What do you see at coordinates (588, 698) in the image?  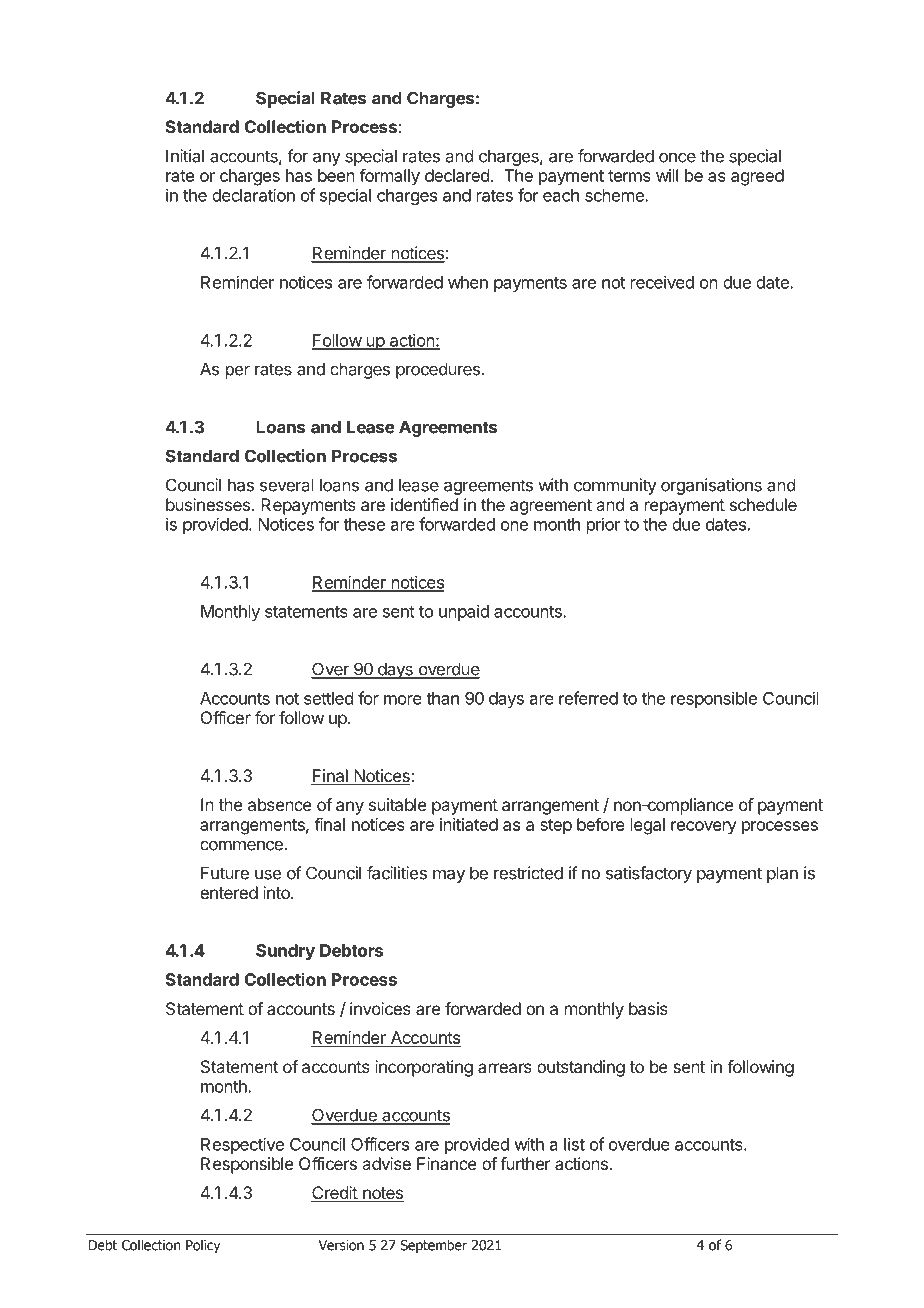 I see `referred` at bounding box center [588, 698].
